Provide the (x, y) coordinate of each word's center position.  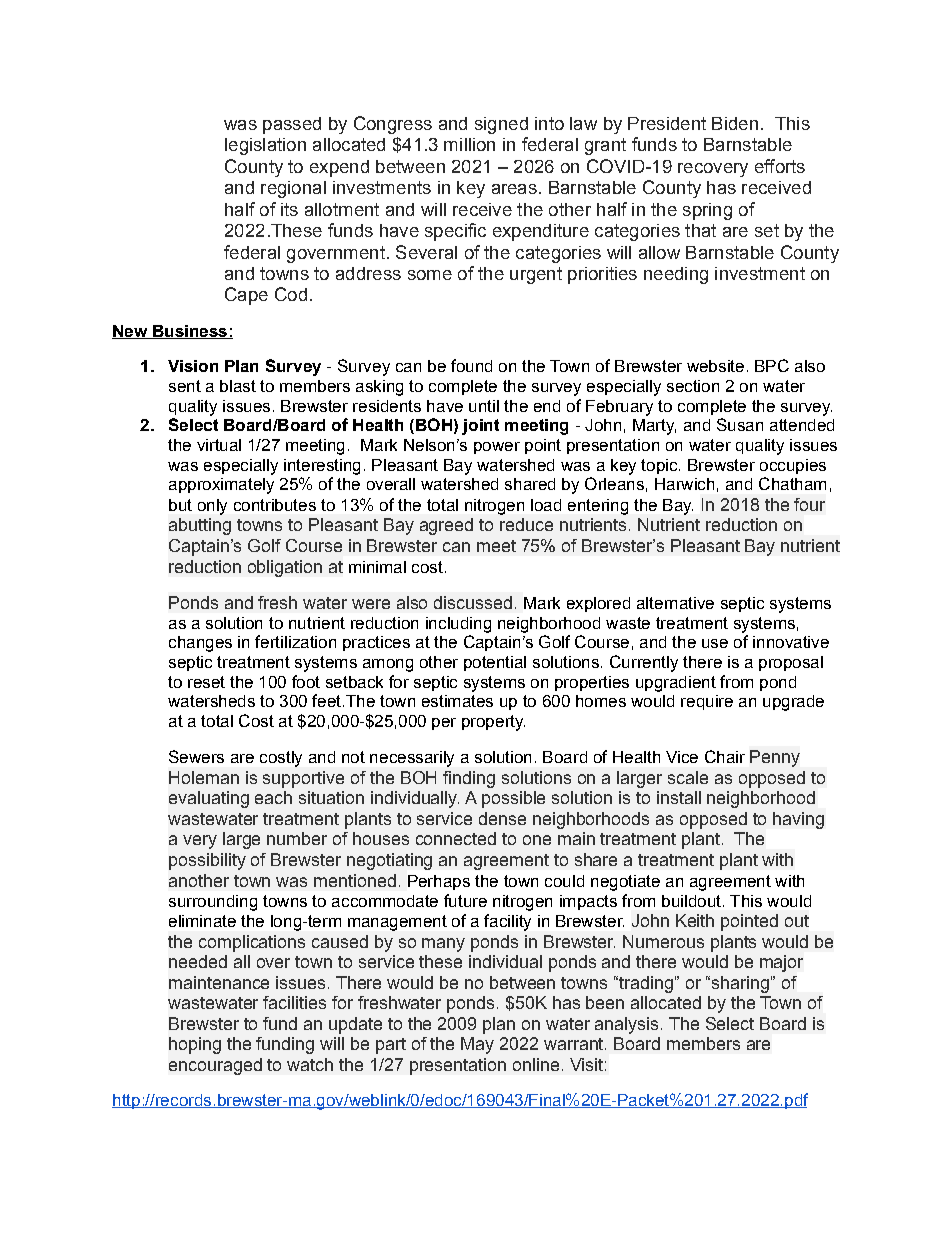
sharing (739, 984)
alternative (675, 603)
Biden (735, 123)
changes (200, 644)
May (477, 1045)
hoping (195, 1045)
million (469, 144)
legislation (265, 146)
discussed (473, 602)
